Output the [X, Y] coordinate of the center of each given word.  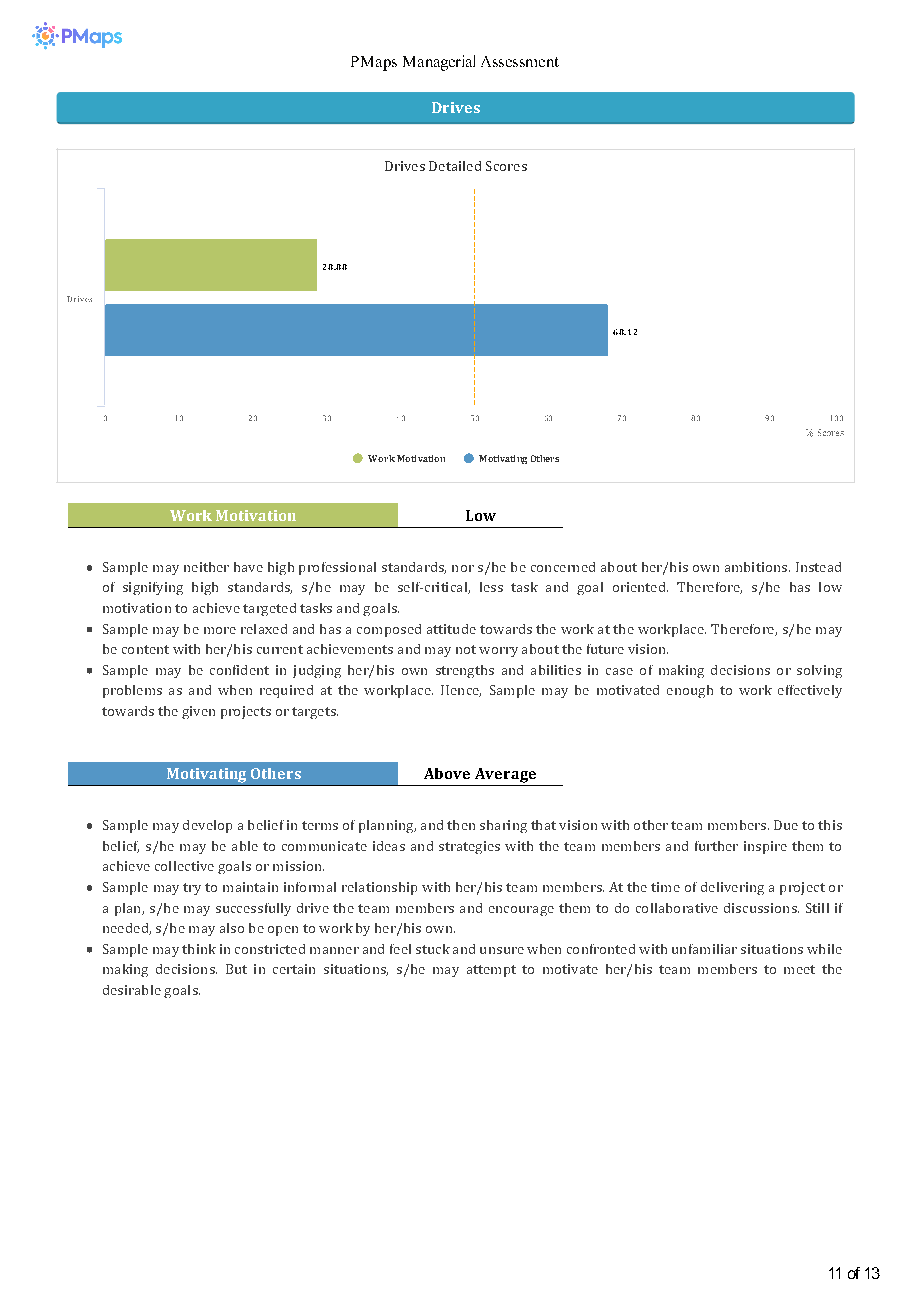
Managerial [439, 63]
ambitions [756, 567]
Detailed [455, 166]
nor [463, 568]
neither [206, 567]
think [199, 949]
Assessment [520, 61]
